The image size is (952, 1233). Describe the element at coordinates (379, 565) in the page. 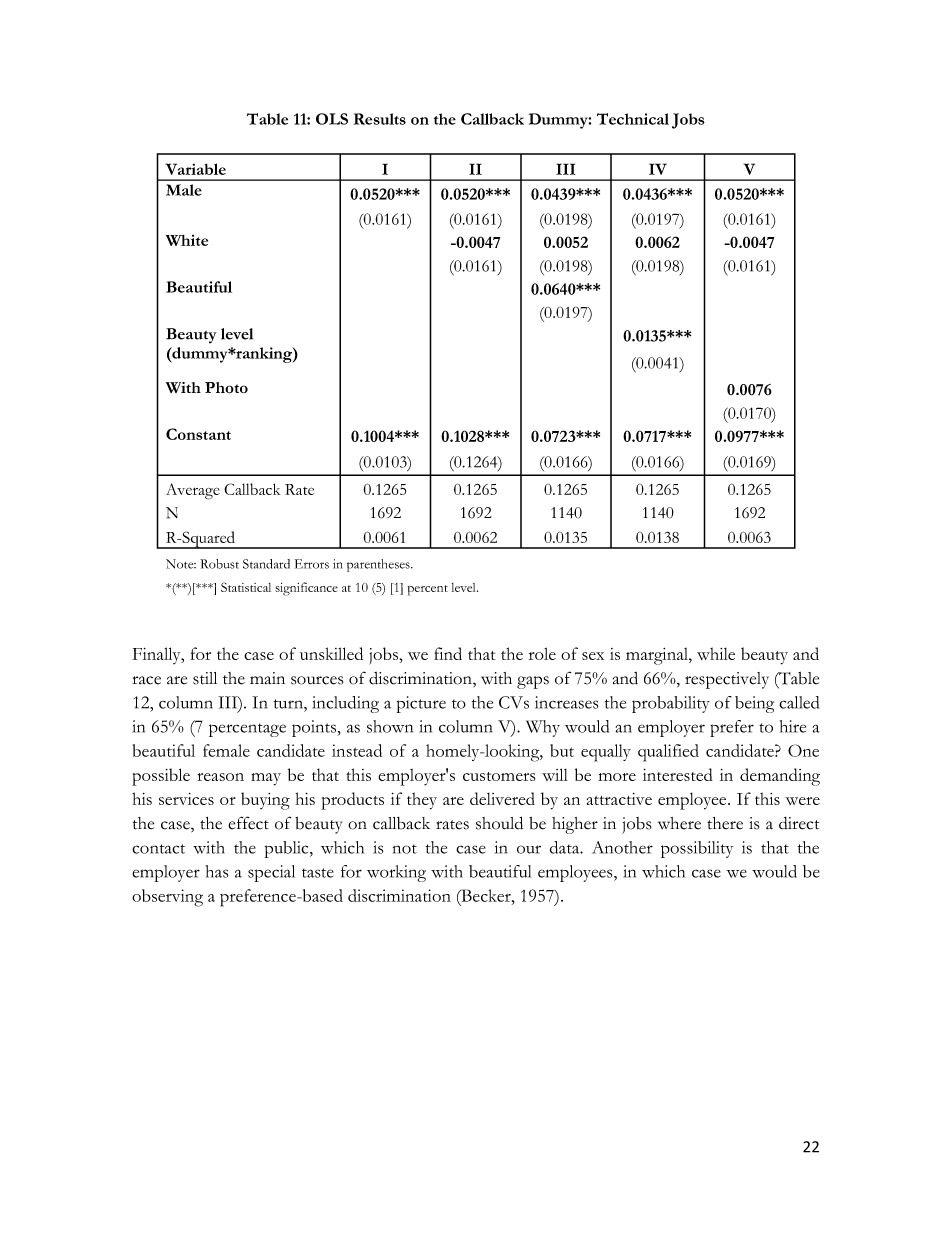

I see `parentheses` at that location.
